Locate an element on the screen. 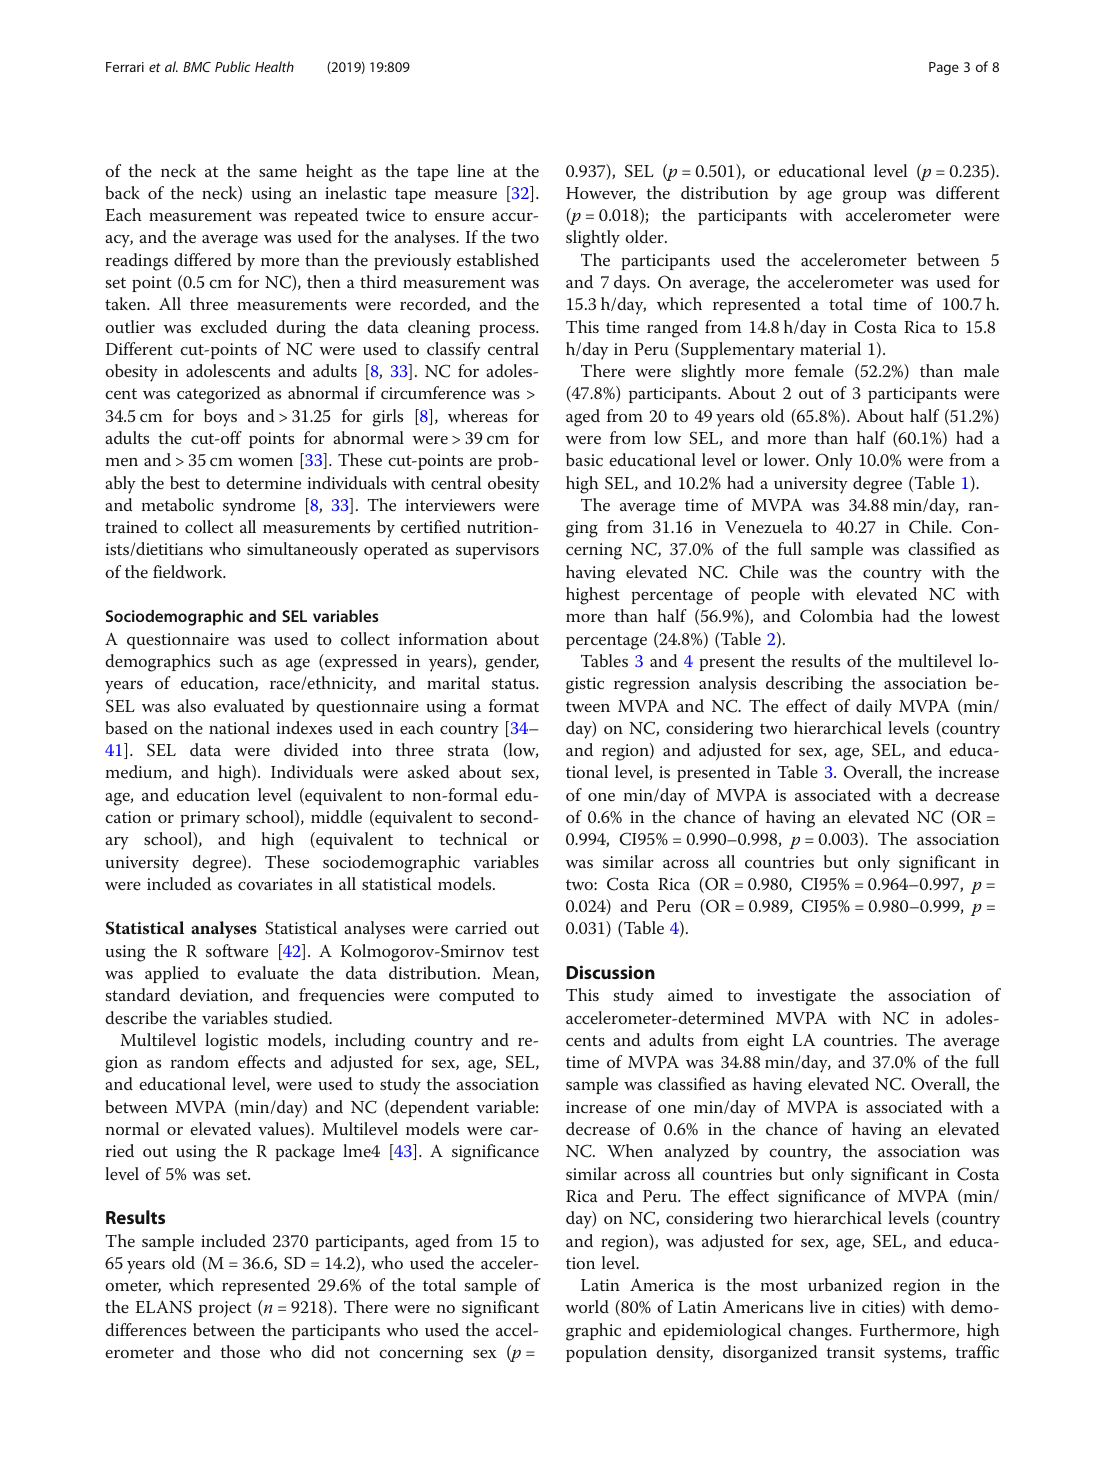  line is located at coordinates (470, 170).
